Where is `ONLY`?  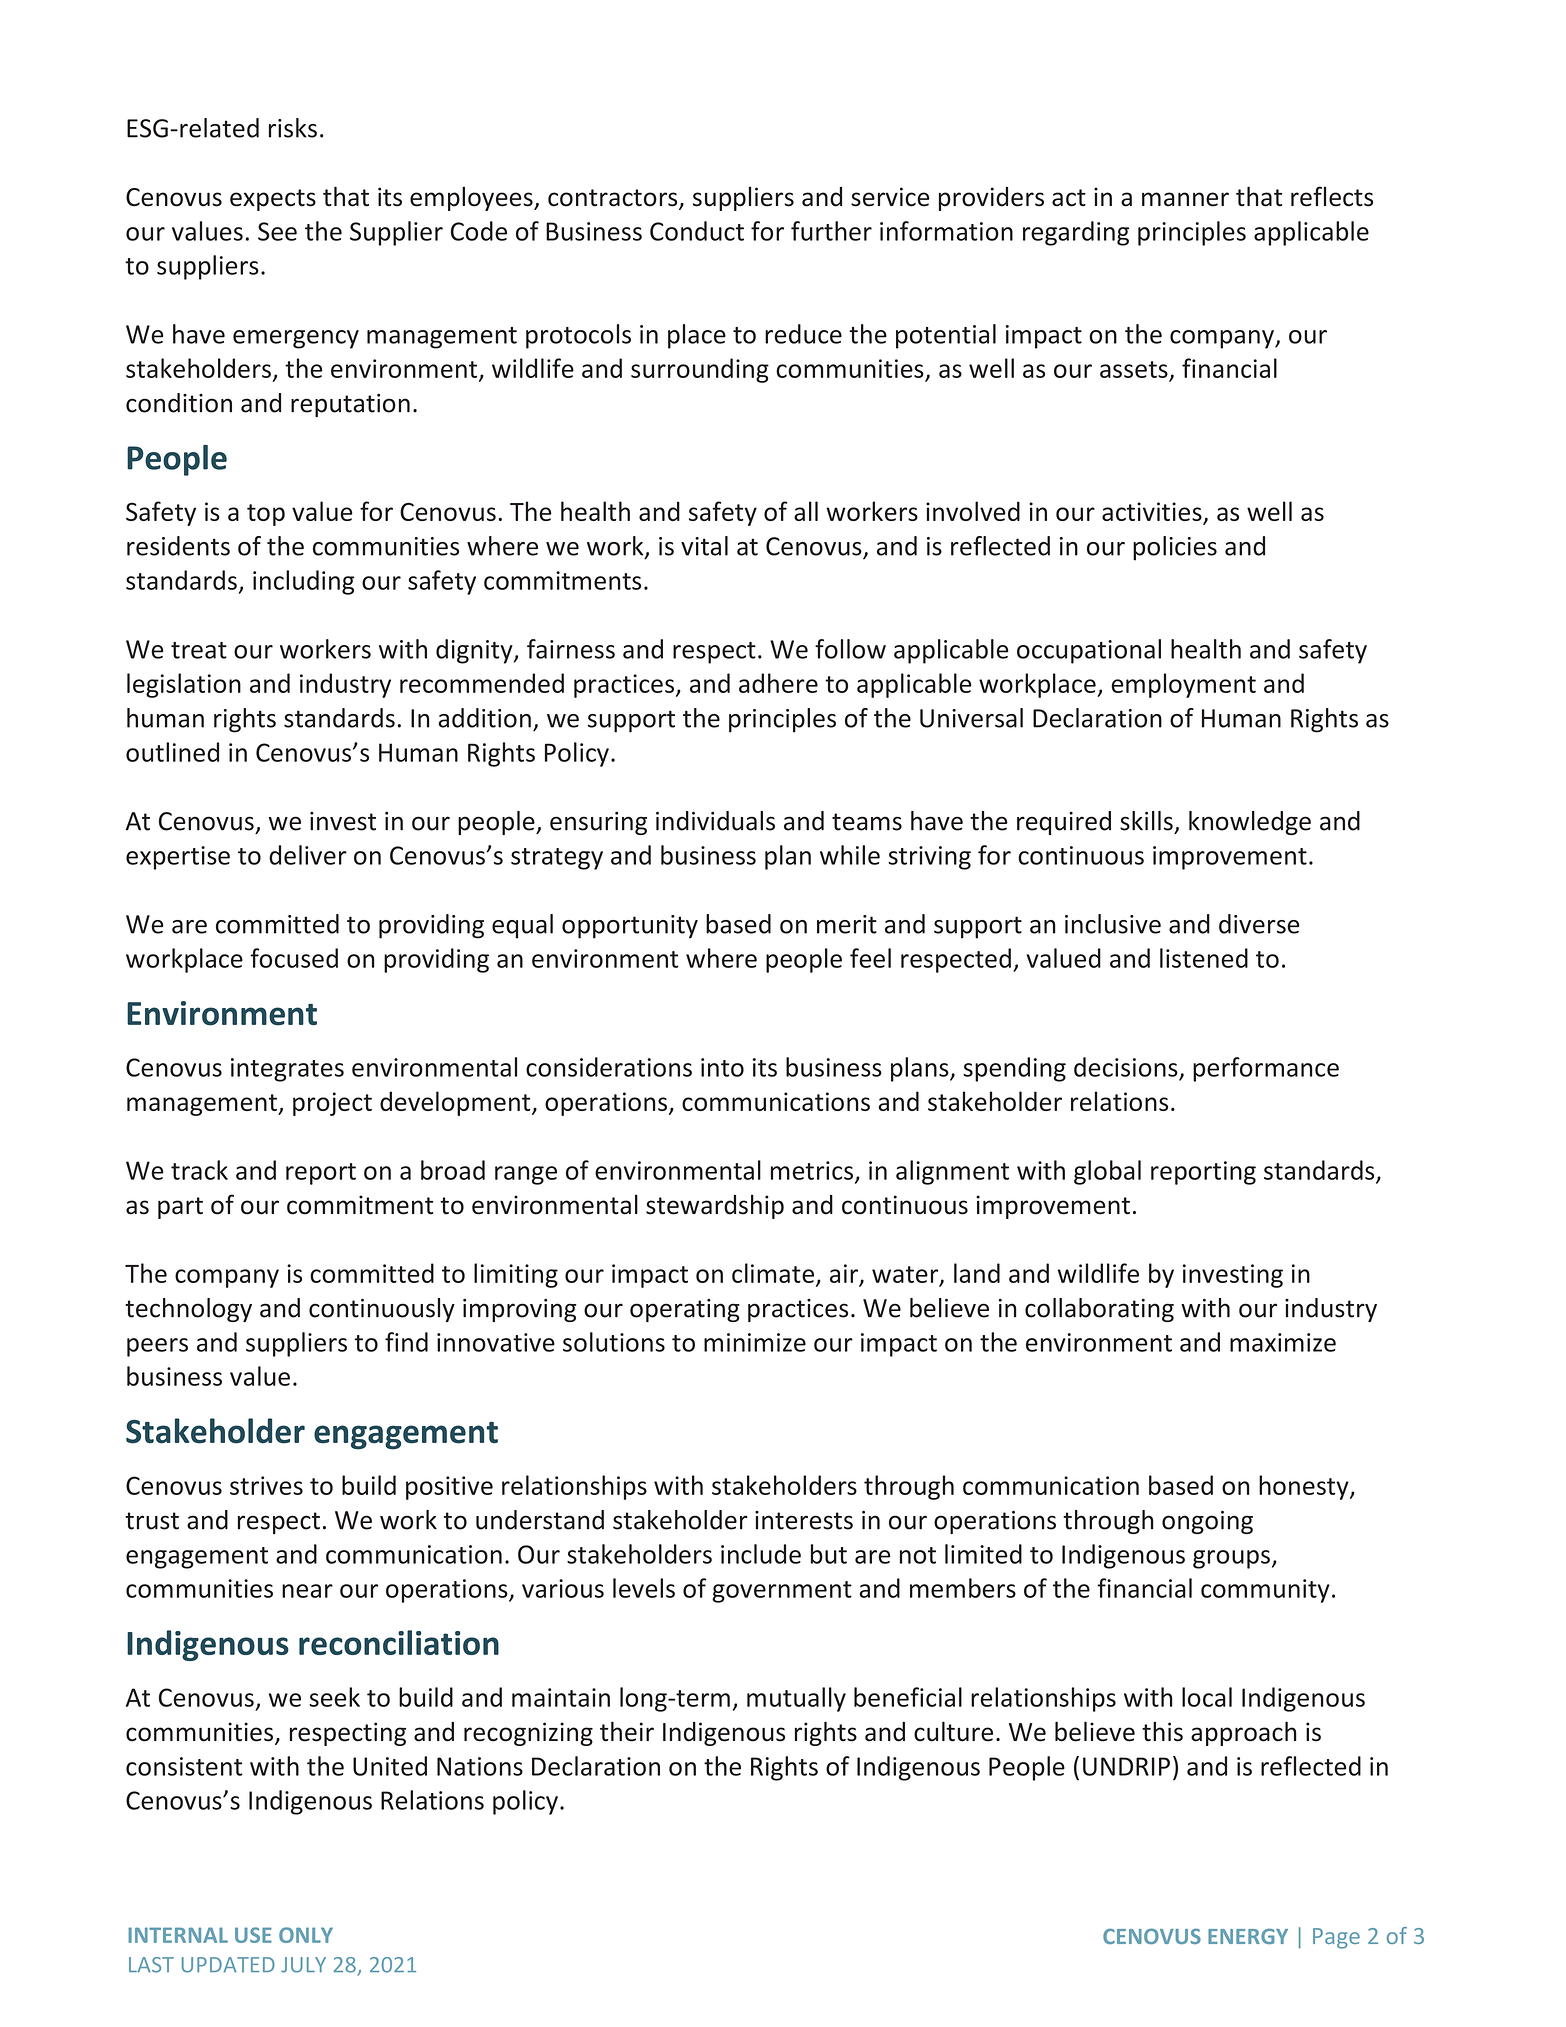
ONLY is located at coordinates (306, 1935).
